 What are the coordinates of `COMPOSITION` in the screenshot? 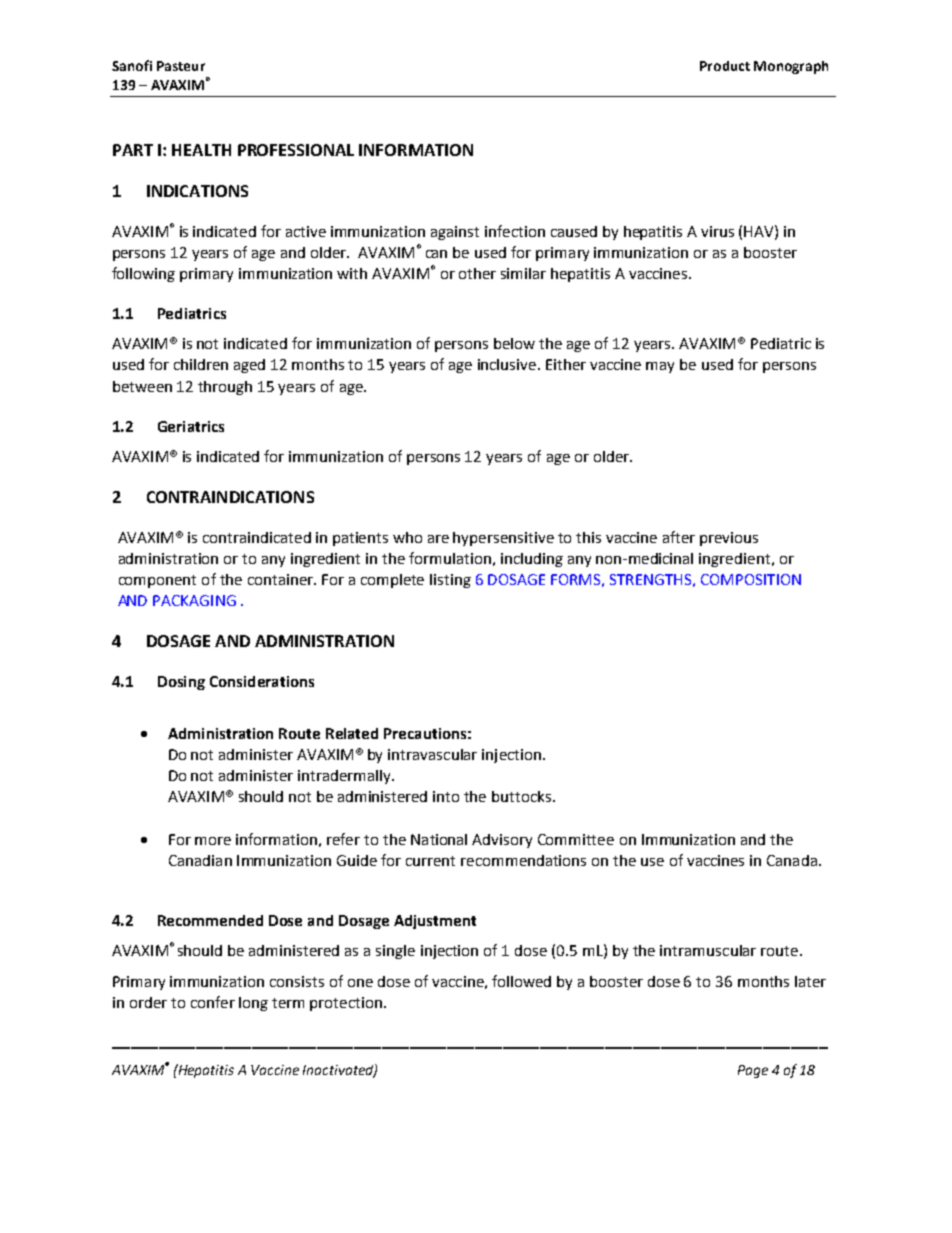 It's located at (751, 579).
